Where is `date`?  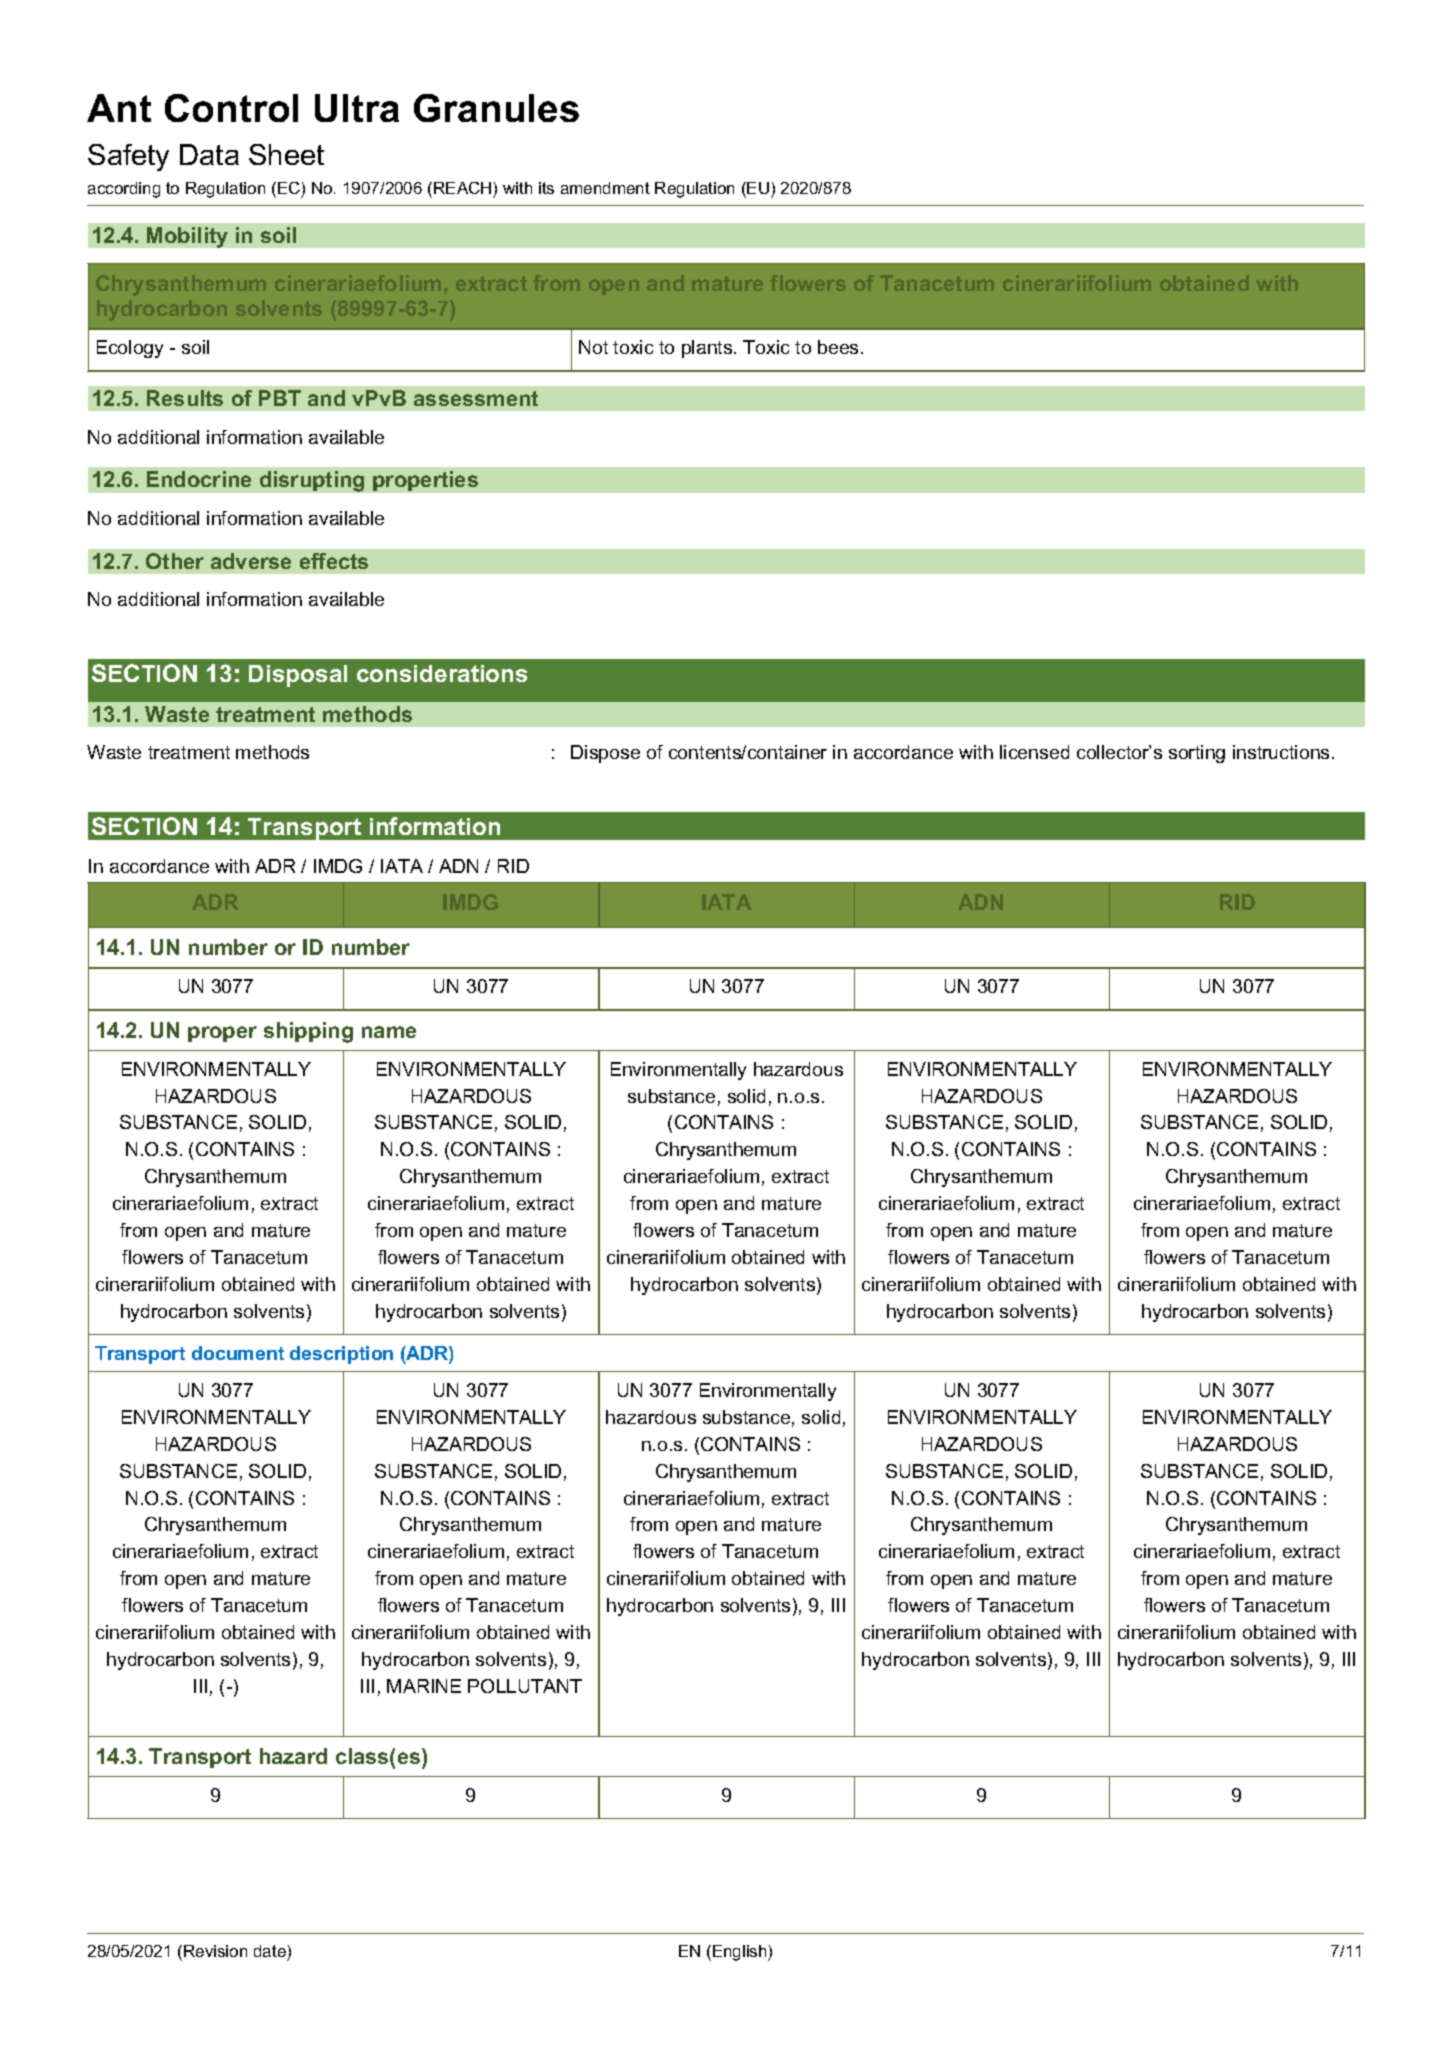
date is located at coordinates (270, 1951).
